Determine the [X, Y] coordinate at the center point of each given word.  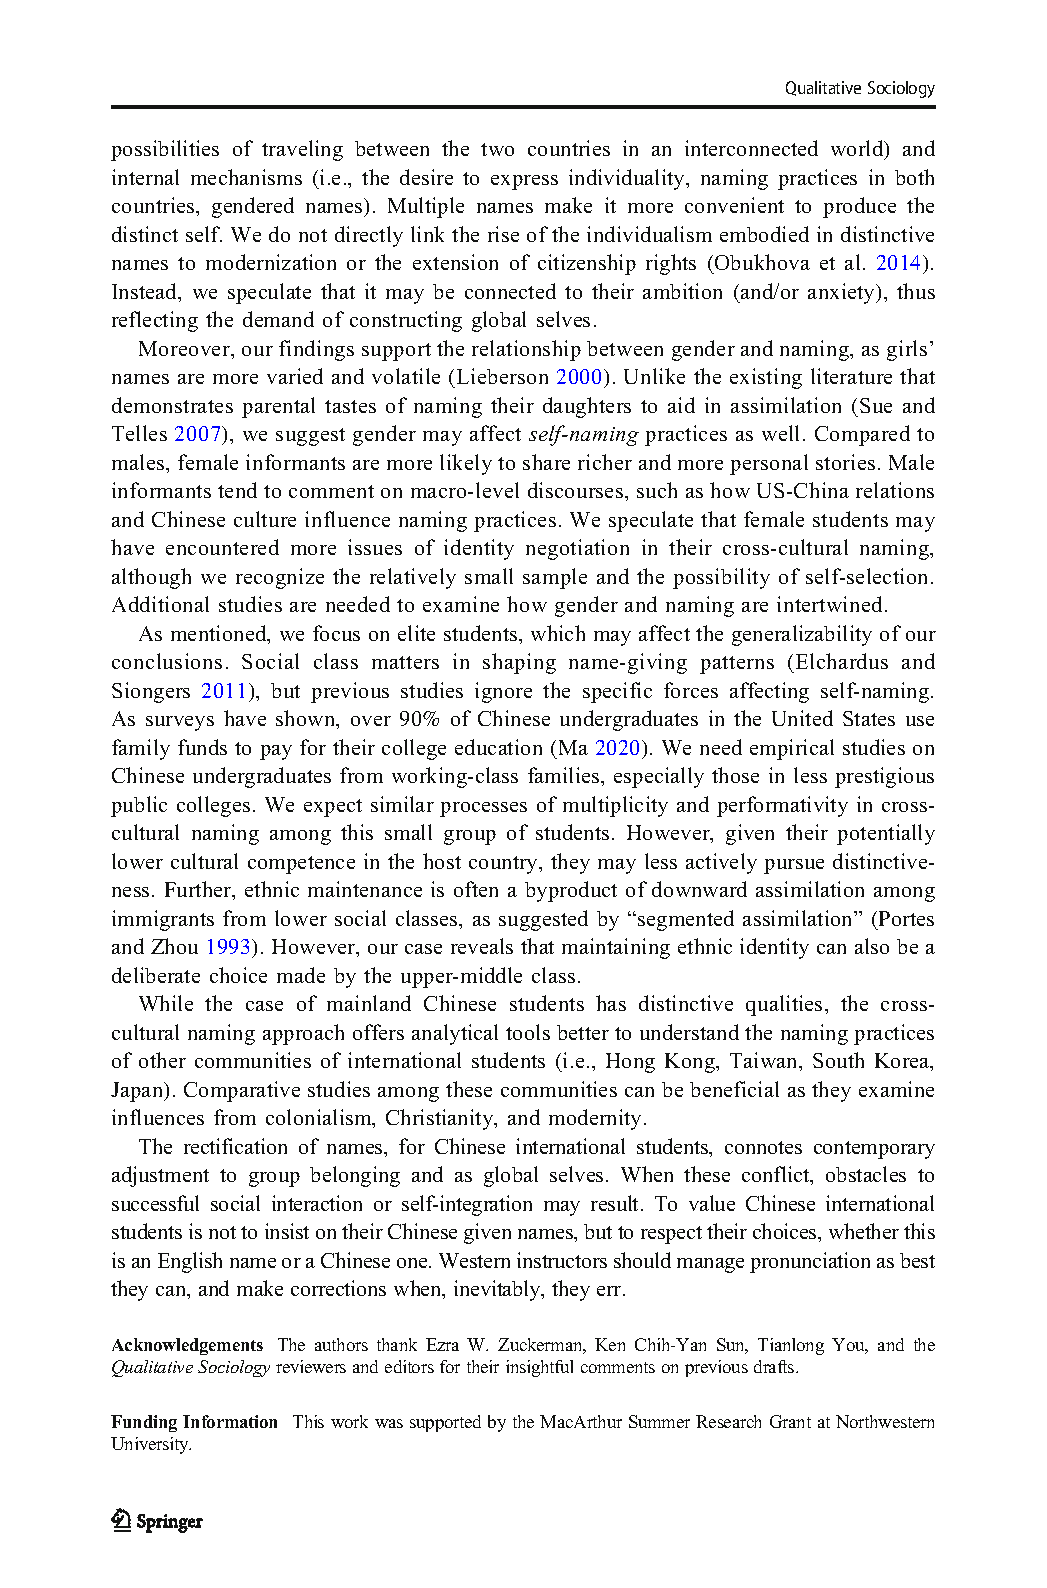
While [166, 1003]
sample [555, 578]
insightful [539, 1368]
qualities [784, 1005]
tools [528, 1032]
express [524, 182]
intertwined [829, 604]
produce [859, 207]
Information [230, 1421]
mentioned [220, 634]
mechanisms [246, 177]
